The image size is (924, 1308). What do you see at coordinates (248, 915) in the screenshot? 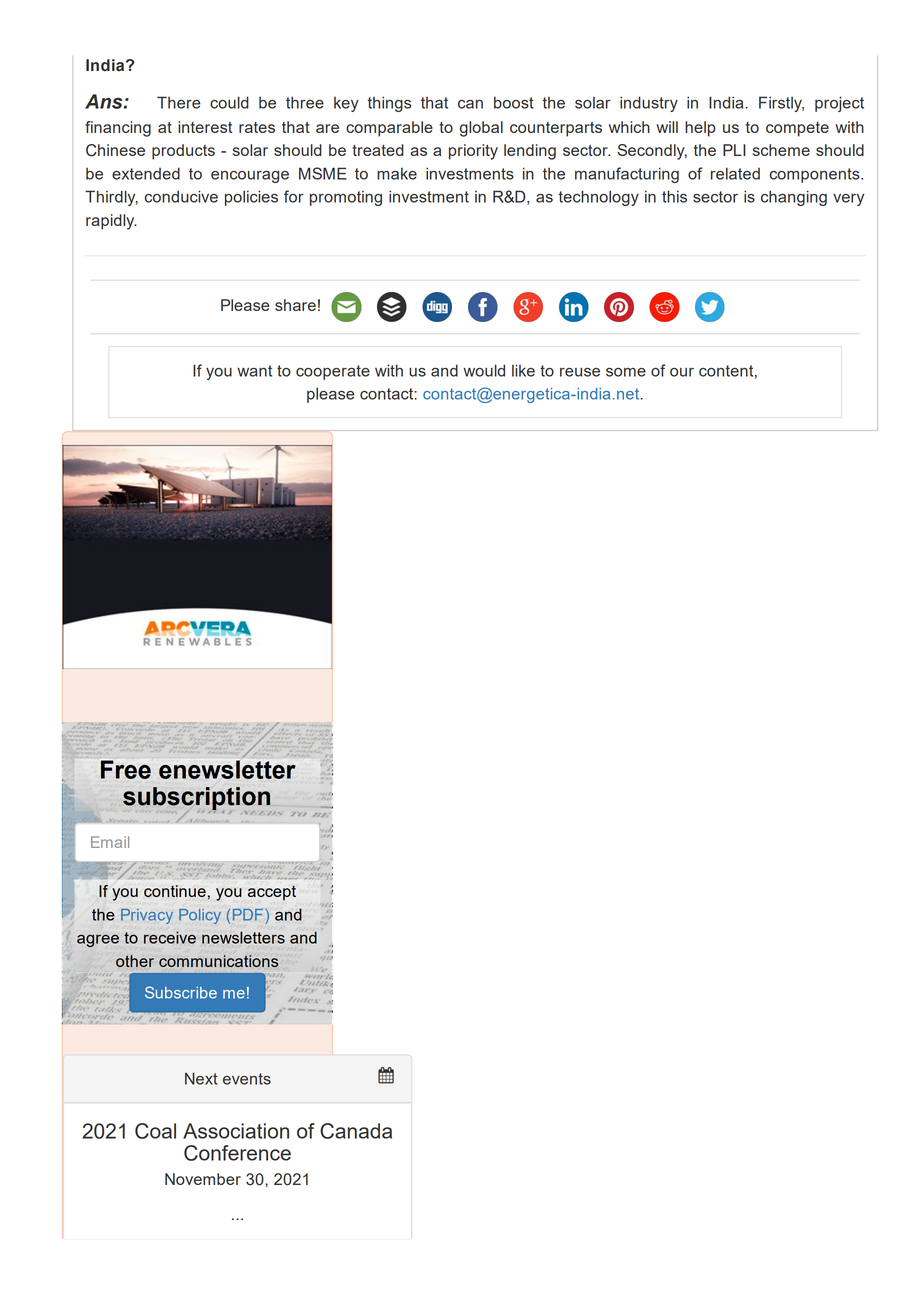
I see `PDF` at bounding box center [248, 915].
